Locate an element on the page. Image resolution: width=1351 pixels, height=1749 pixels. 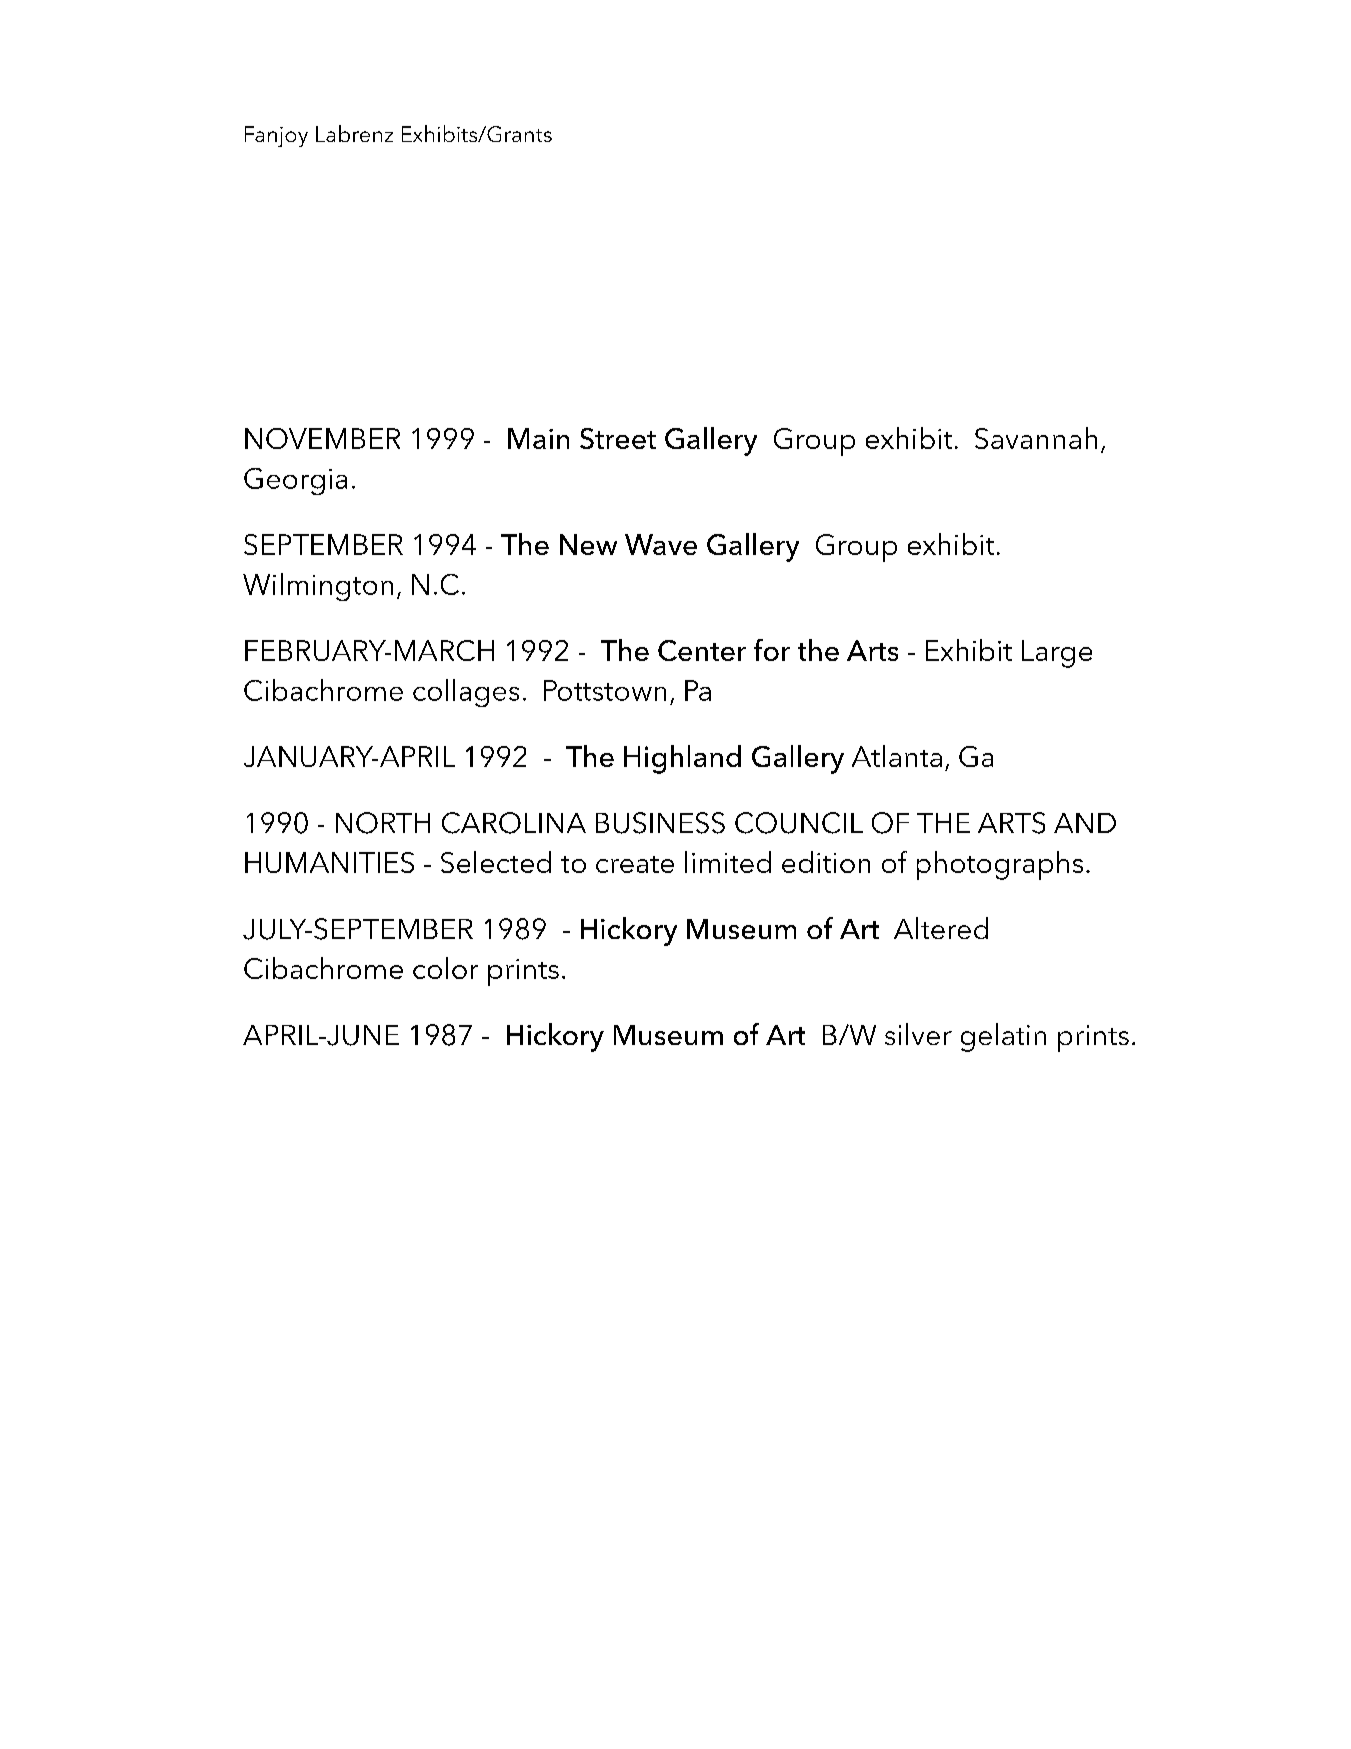
NOVEMBER is located at coordinates (322, 438).
